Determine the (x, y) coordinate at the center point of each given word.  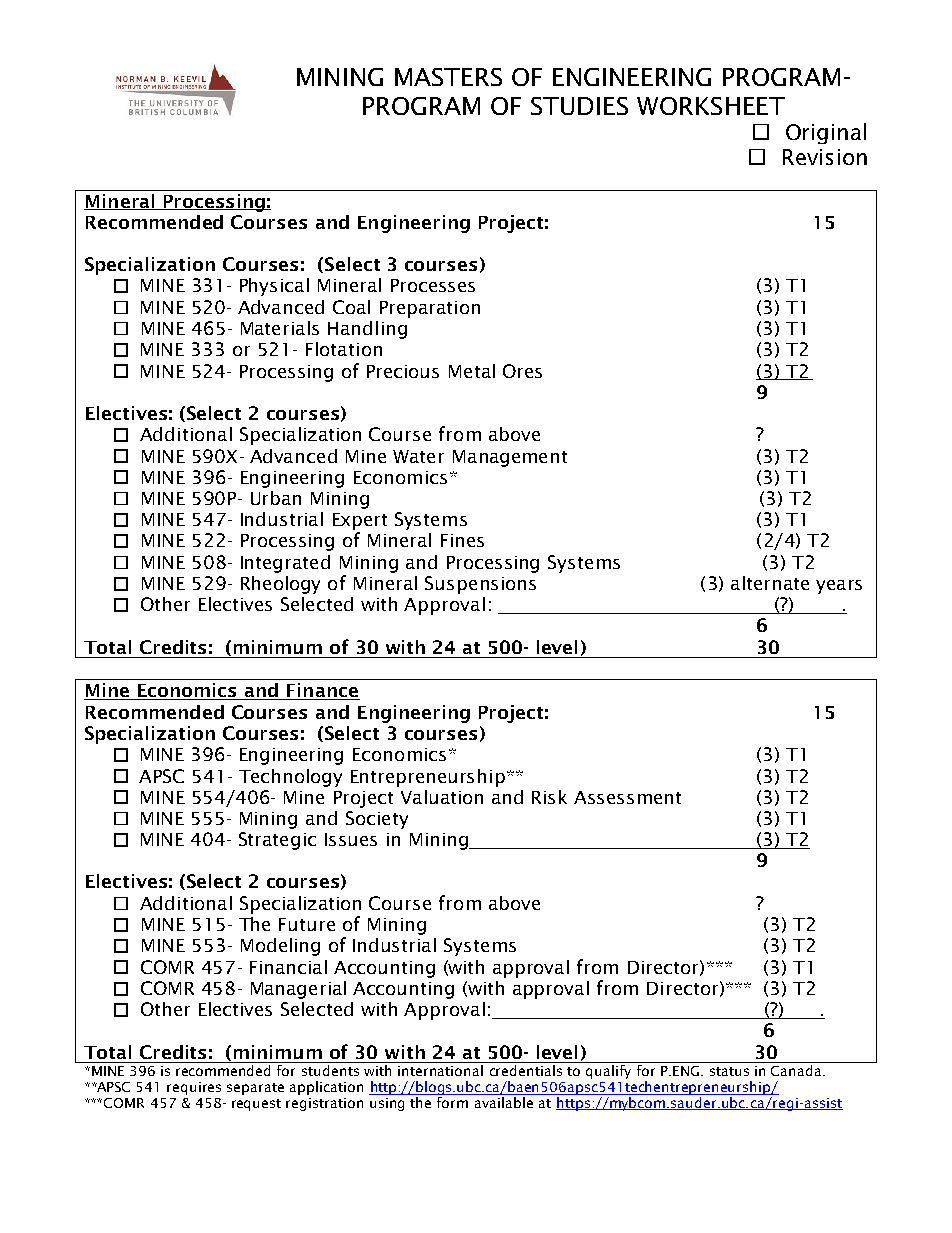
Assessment (627, 797)
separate (255, 1089)
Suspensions (480, 585)
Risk (549, 797)
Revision (825, 157)
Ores (522, 371)
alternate (770, 583)
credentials (526, 1070)
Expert (360, 521)
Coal (351, 307)
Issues (351, 839)
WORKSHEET (711, 106)
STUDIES (579, 106)
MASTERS (448, 77)
